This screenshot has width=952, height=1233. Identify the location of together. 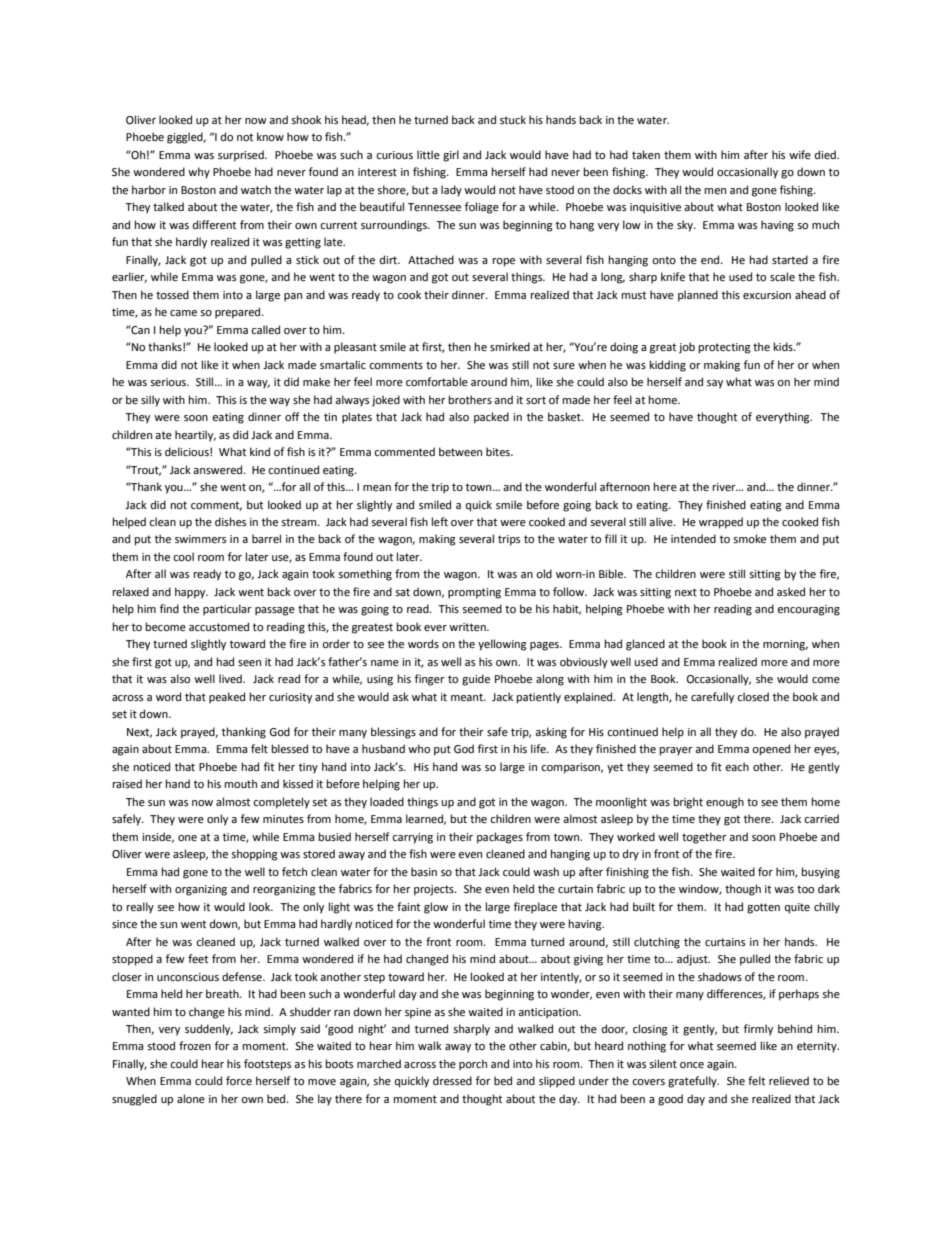
(704, 838).
